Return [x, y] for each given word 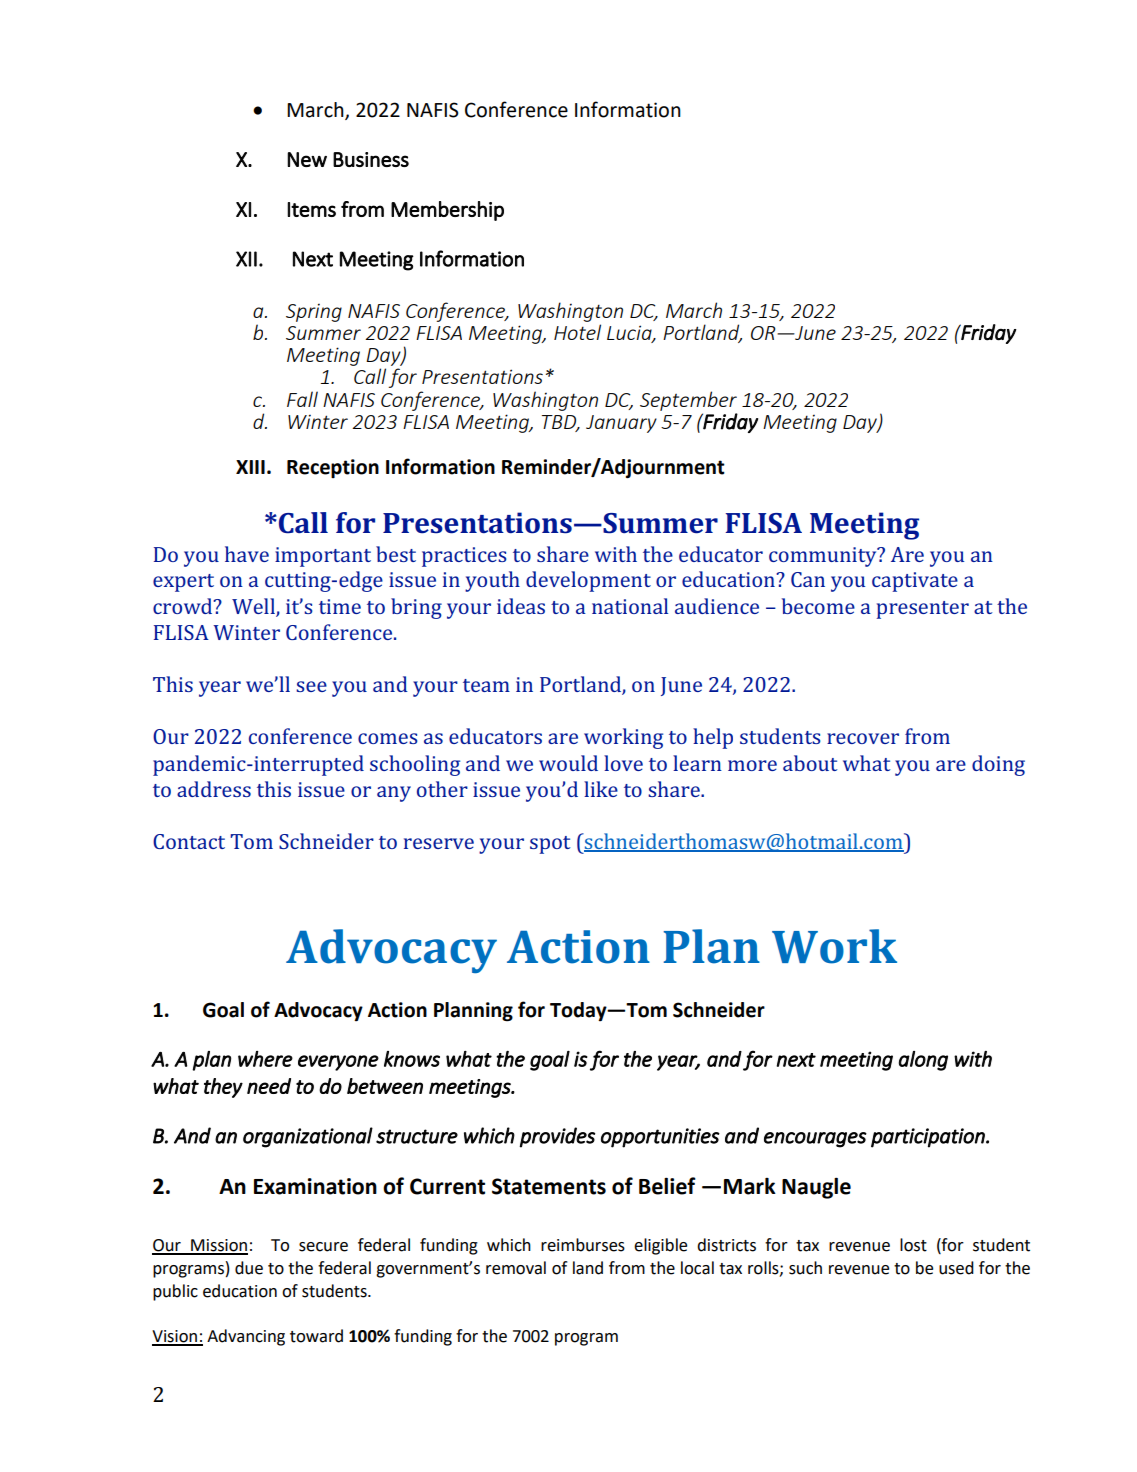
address [214, 789]
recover [863, 738]
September [688, 401]
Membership [447, 211]
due [249, 1268]
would [568, 763]
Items [311, 209]
